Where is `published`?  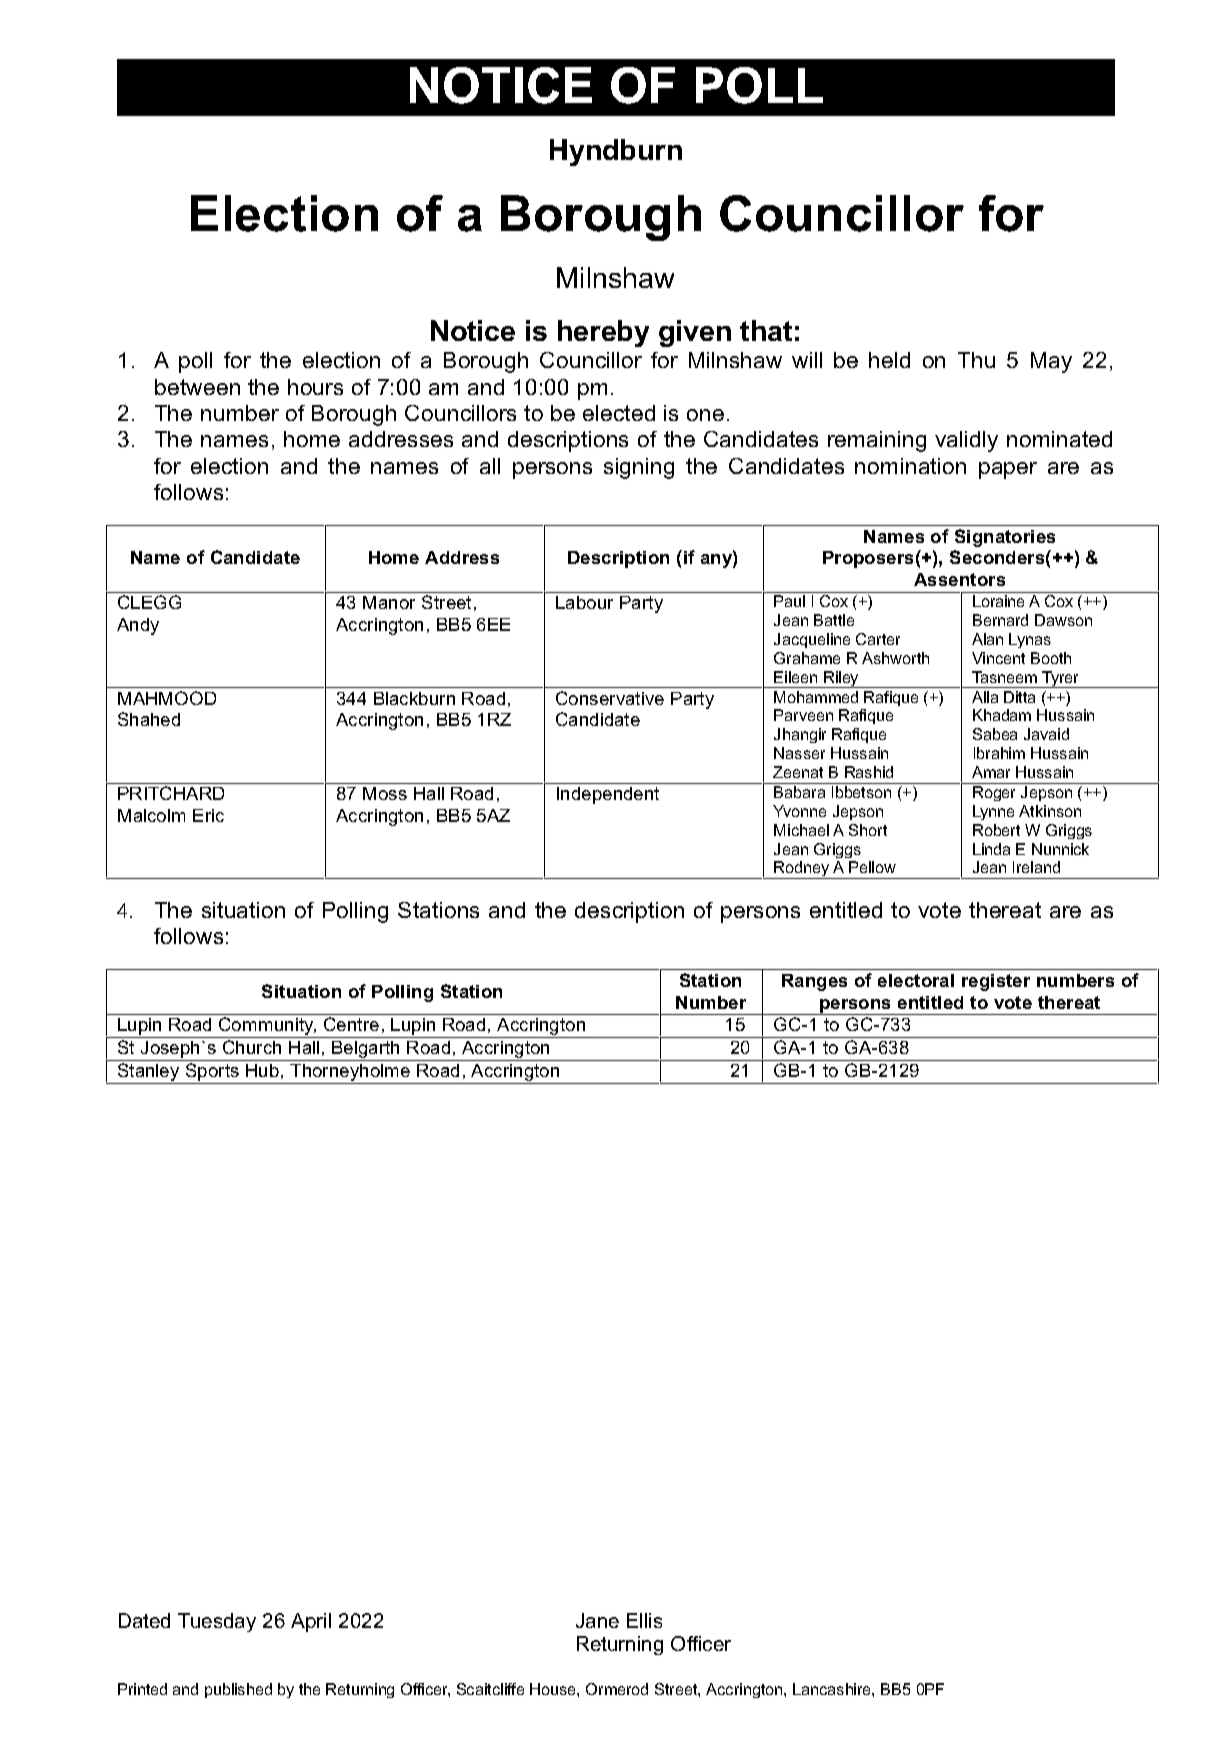
published is located at coordinates (238, 1690).
